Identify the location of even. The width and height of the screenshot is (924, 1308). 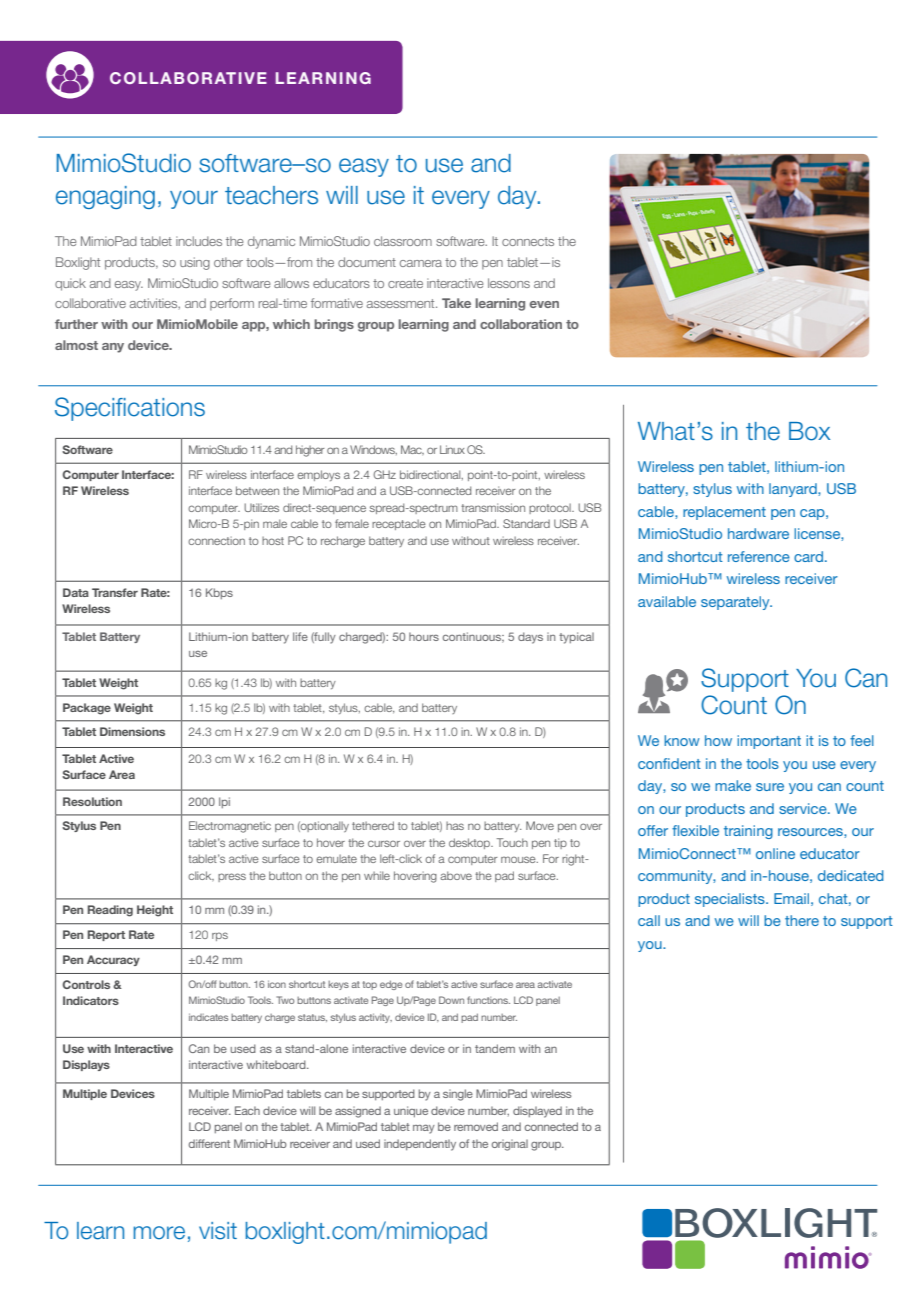
(544, 304).
